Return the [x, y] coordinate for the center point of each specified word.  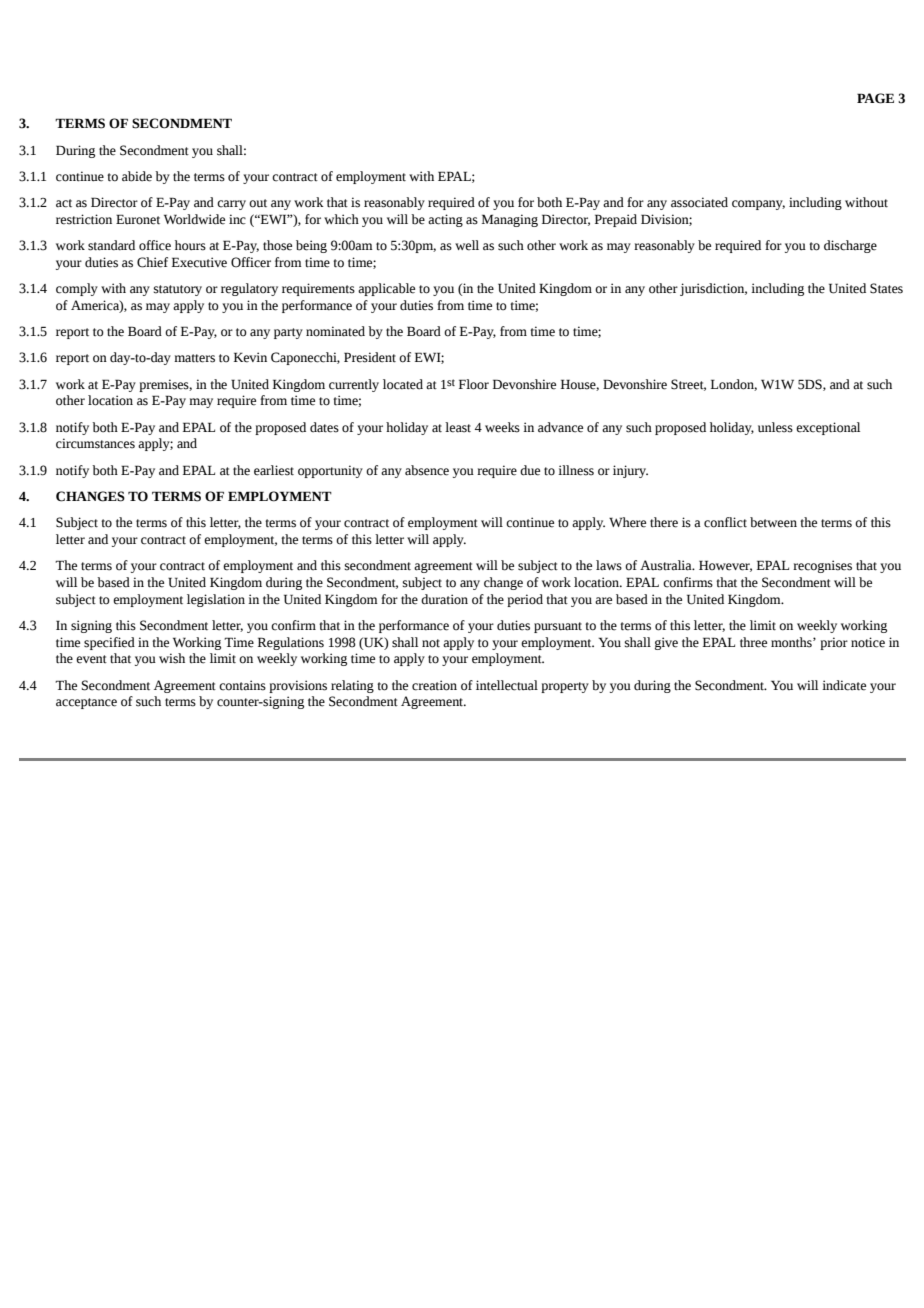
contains [242, 685]
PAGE [875, 98]
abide [137, 176]
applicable [386, 289]
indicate [844, 685]
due [530, 470]
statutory [178, 290]
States [886, 288]
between [773, 522]
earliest [274, 470]
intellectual [507, 685]
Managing [510, 220]
